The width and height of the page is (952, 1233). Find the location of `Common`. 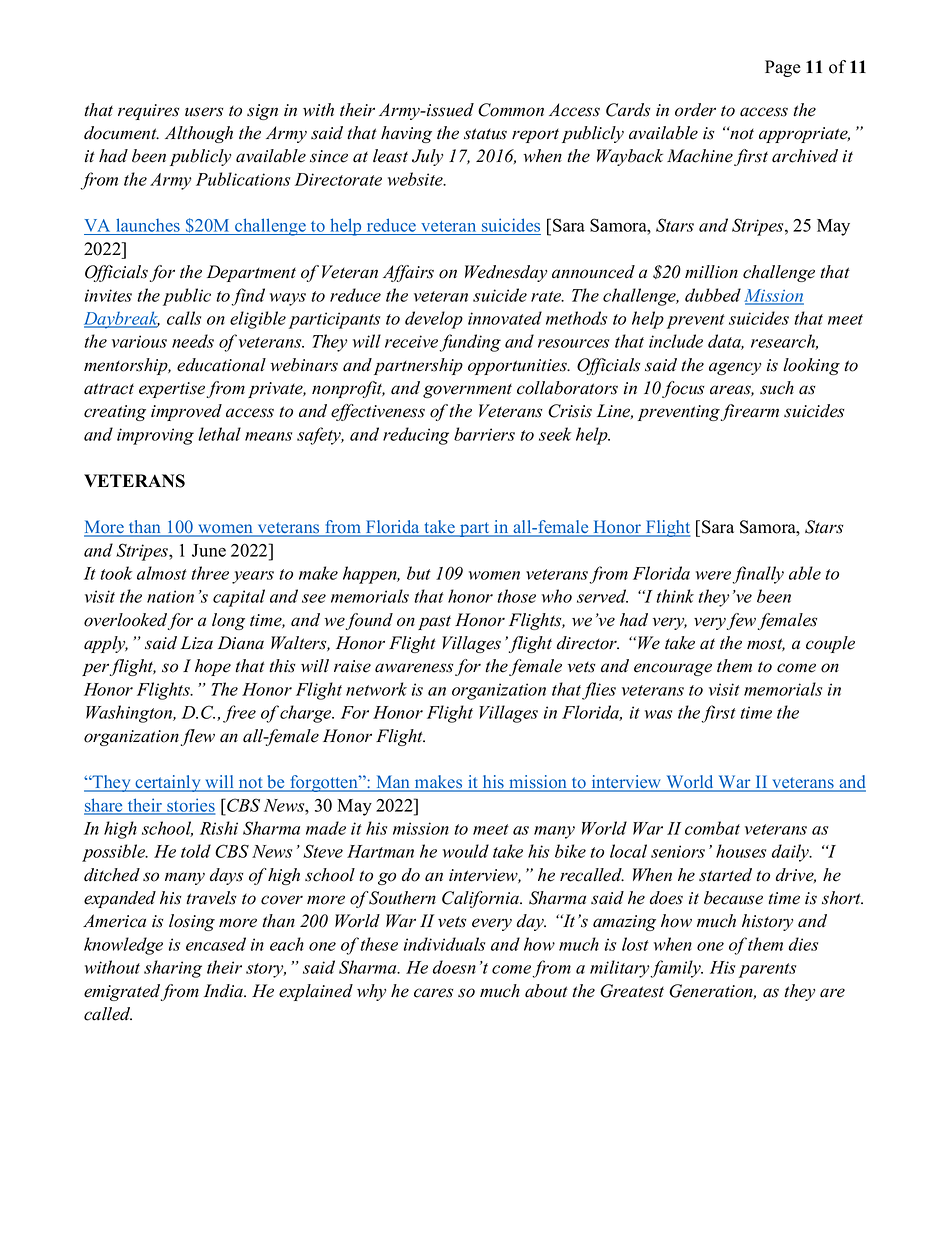

Common is located at coordinates (511, 110).
